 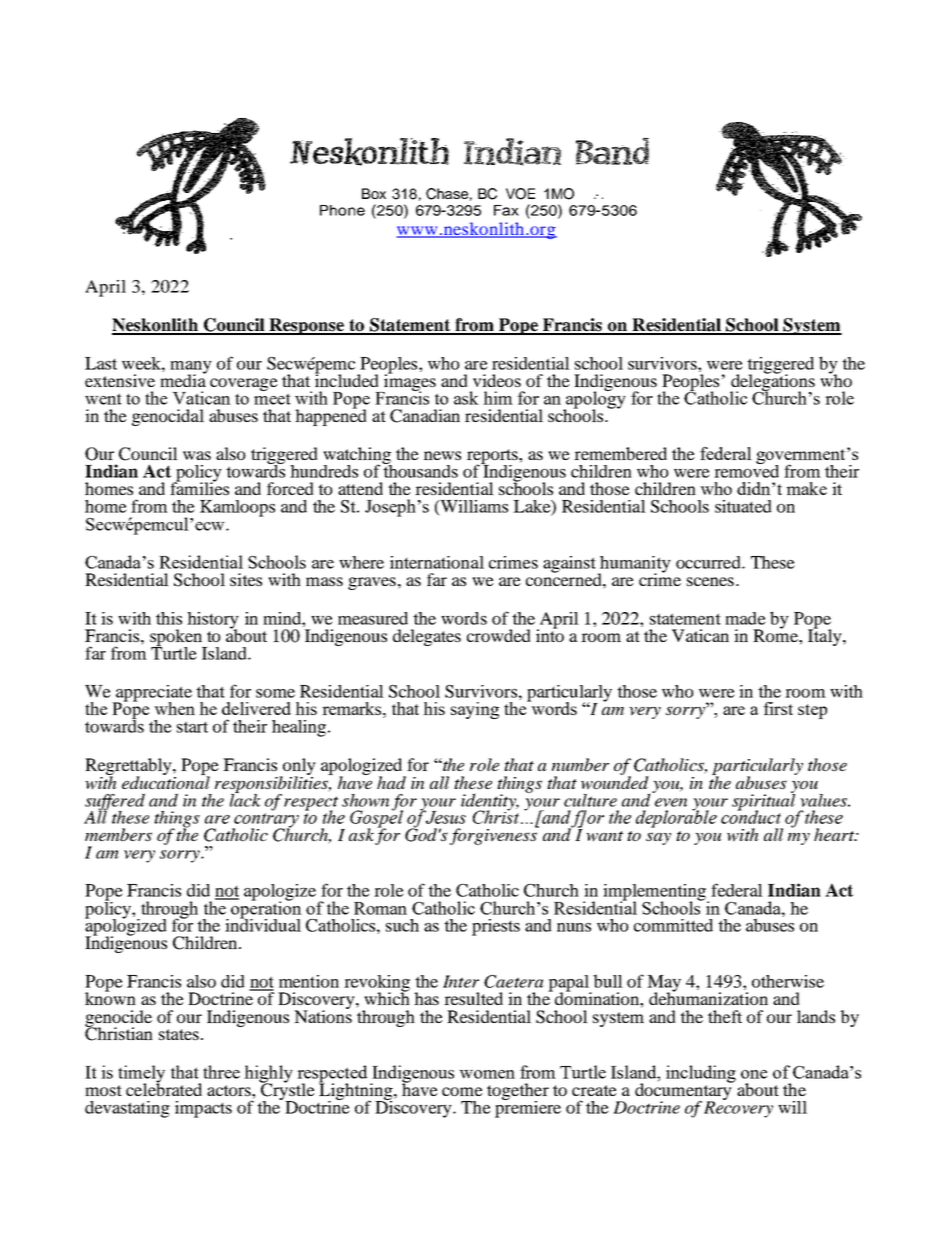 What do you see at coordinates (372, 583) in the screenshot?
I see `graves` at bounding box center [372, 583].
